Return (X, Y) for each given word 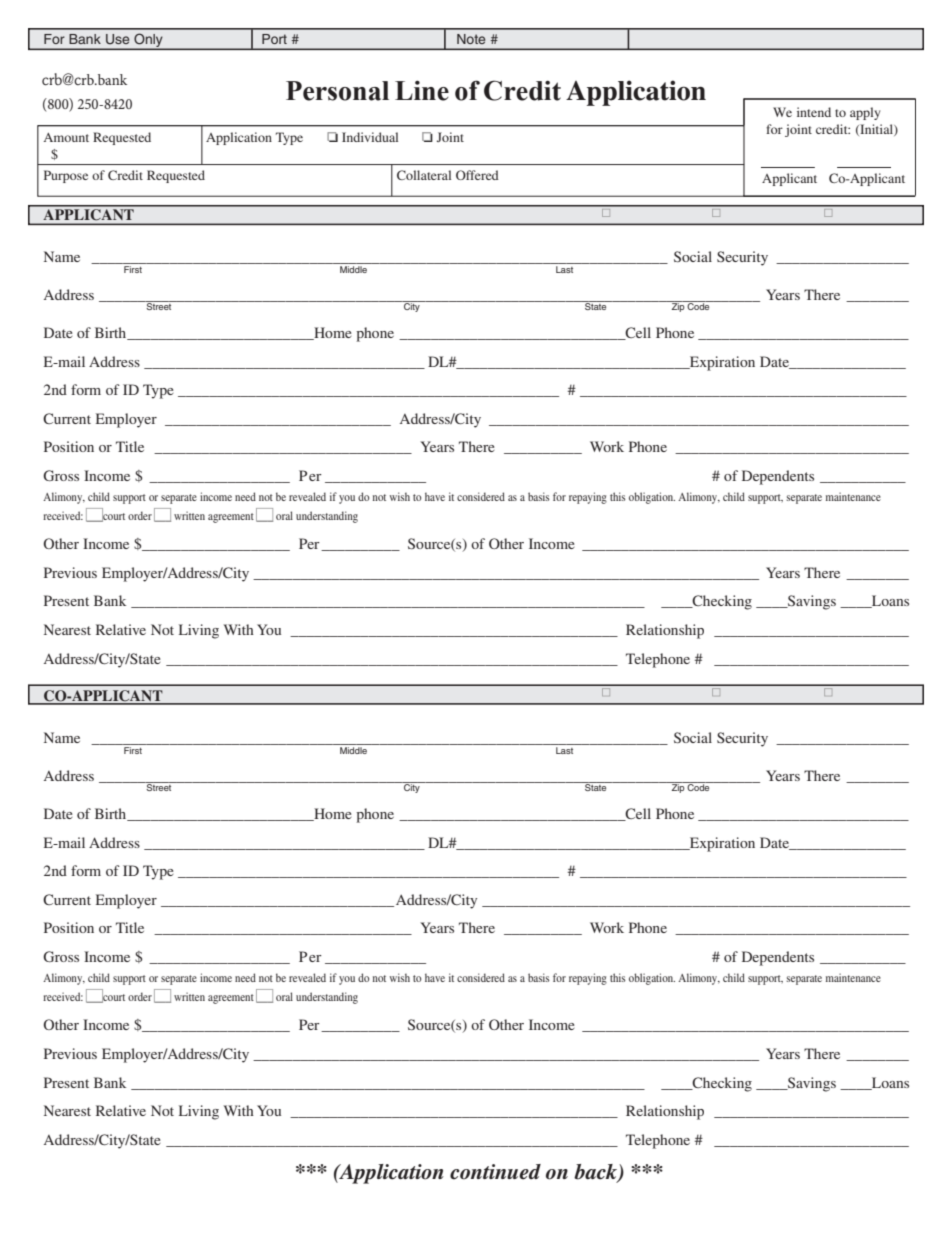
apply (865, 113)
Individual (370, 137)
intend (814, 112)
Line (422, 90)
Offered (477, 175)
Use (117, 39)
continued (495, 1172)
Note (471, 39)
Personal (337, 91)
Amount (66, 137)
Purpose (66, 176)
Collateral (424, 175)
